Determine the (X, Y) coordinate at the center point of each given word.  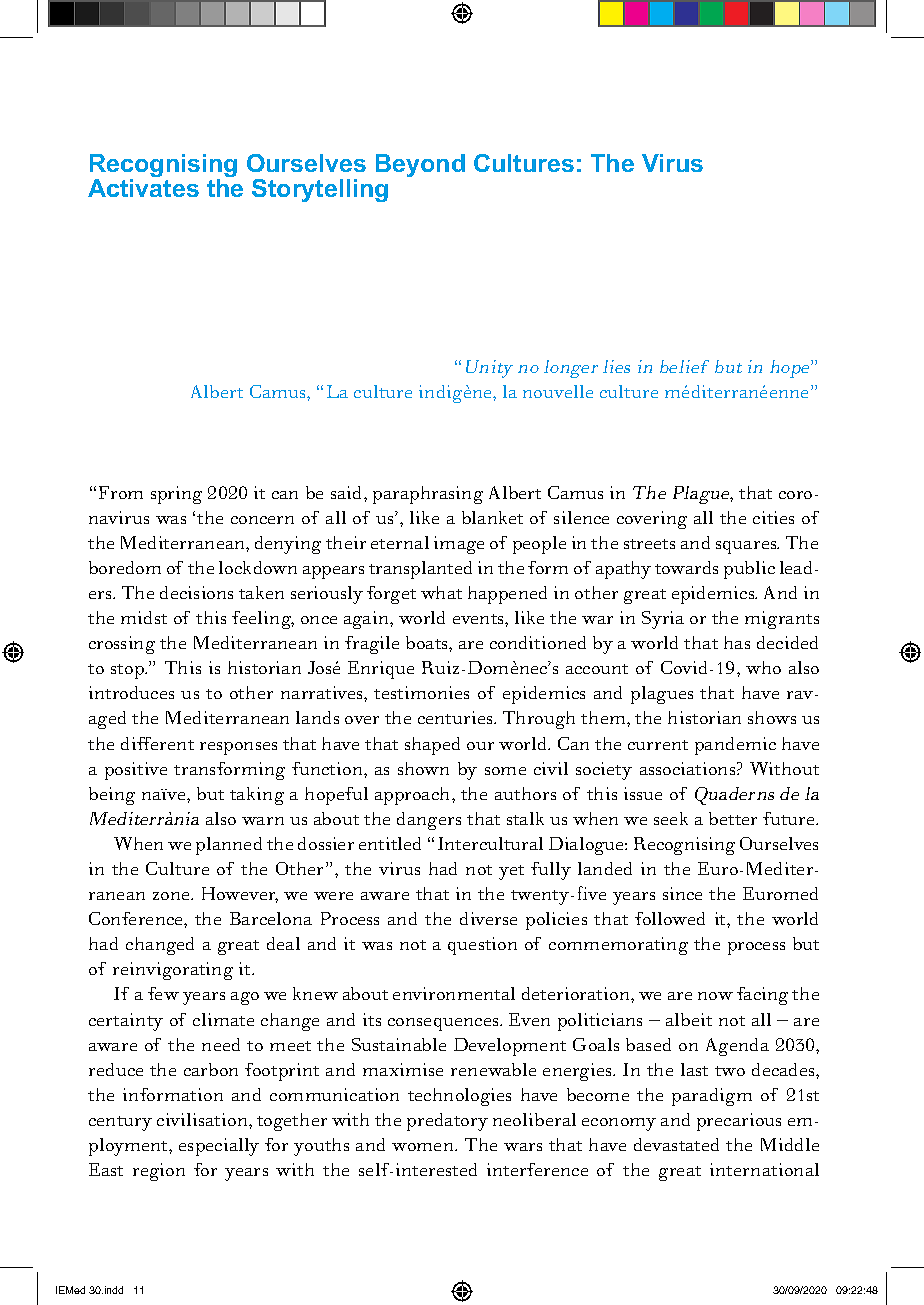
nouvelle (558, 391)
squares (747, 547)
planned (229, 846)
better (733, 818)
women (424, 1147)
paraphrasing (428, 495)
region (159, 1172)
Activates (143, 188)
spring (176, 495)
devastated (676, 1144)
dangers (429, 821)
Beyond (420, 165)
